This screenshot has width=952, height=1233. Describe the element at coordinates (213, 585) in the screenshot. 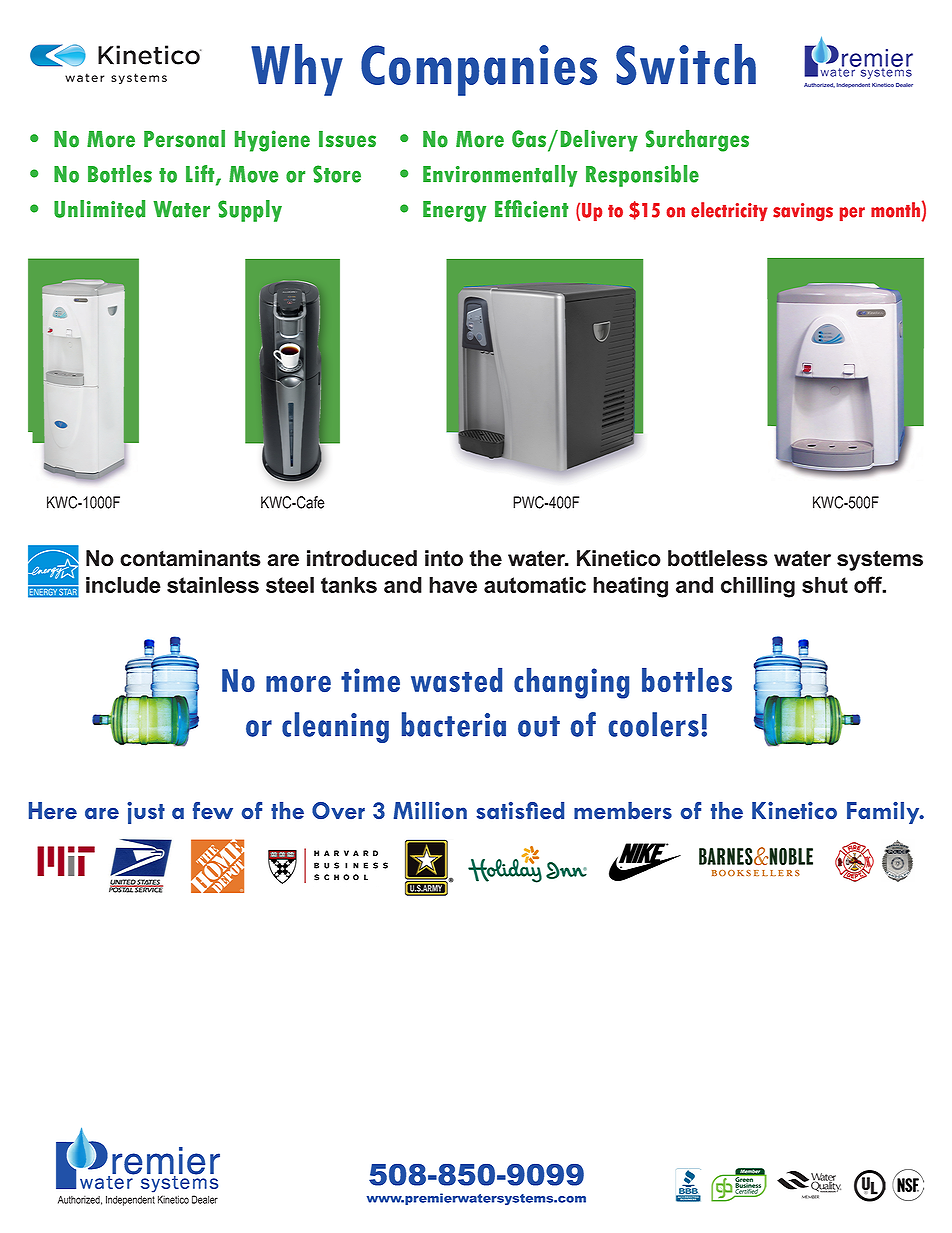

I see `stainless` at that location.
